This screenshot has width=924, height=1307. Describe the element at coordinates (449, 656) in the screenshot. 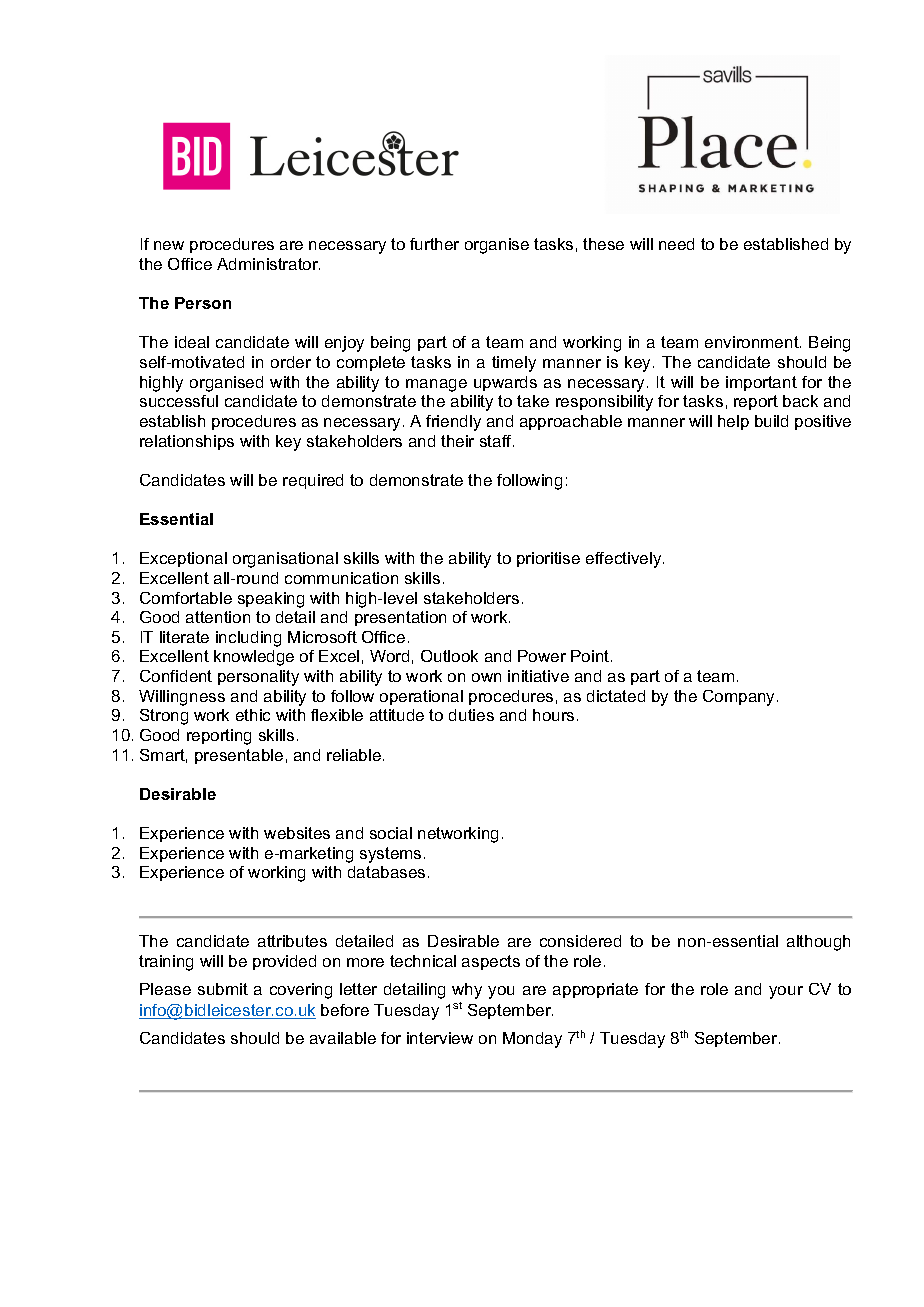

I see `Outlook` at that location.
